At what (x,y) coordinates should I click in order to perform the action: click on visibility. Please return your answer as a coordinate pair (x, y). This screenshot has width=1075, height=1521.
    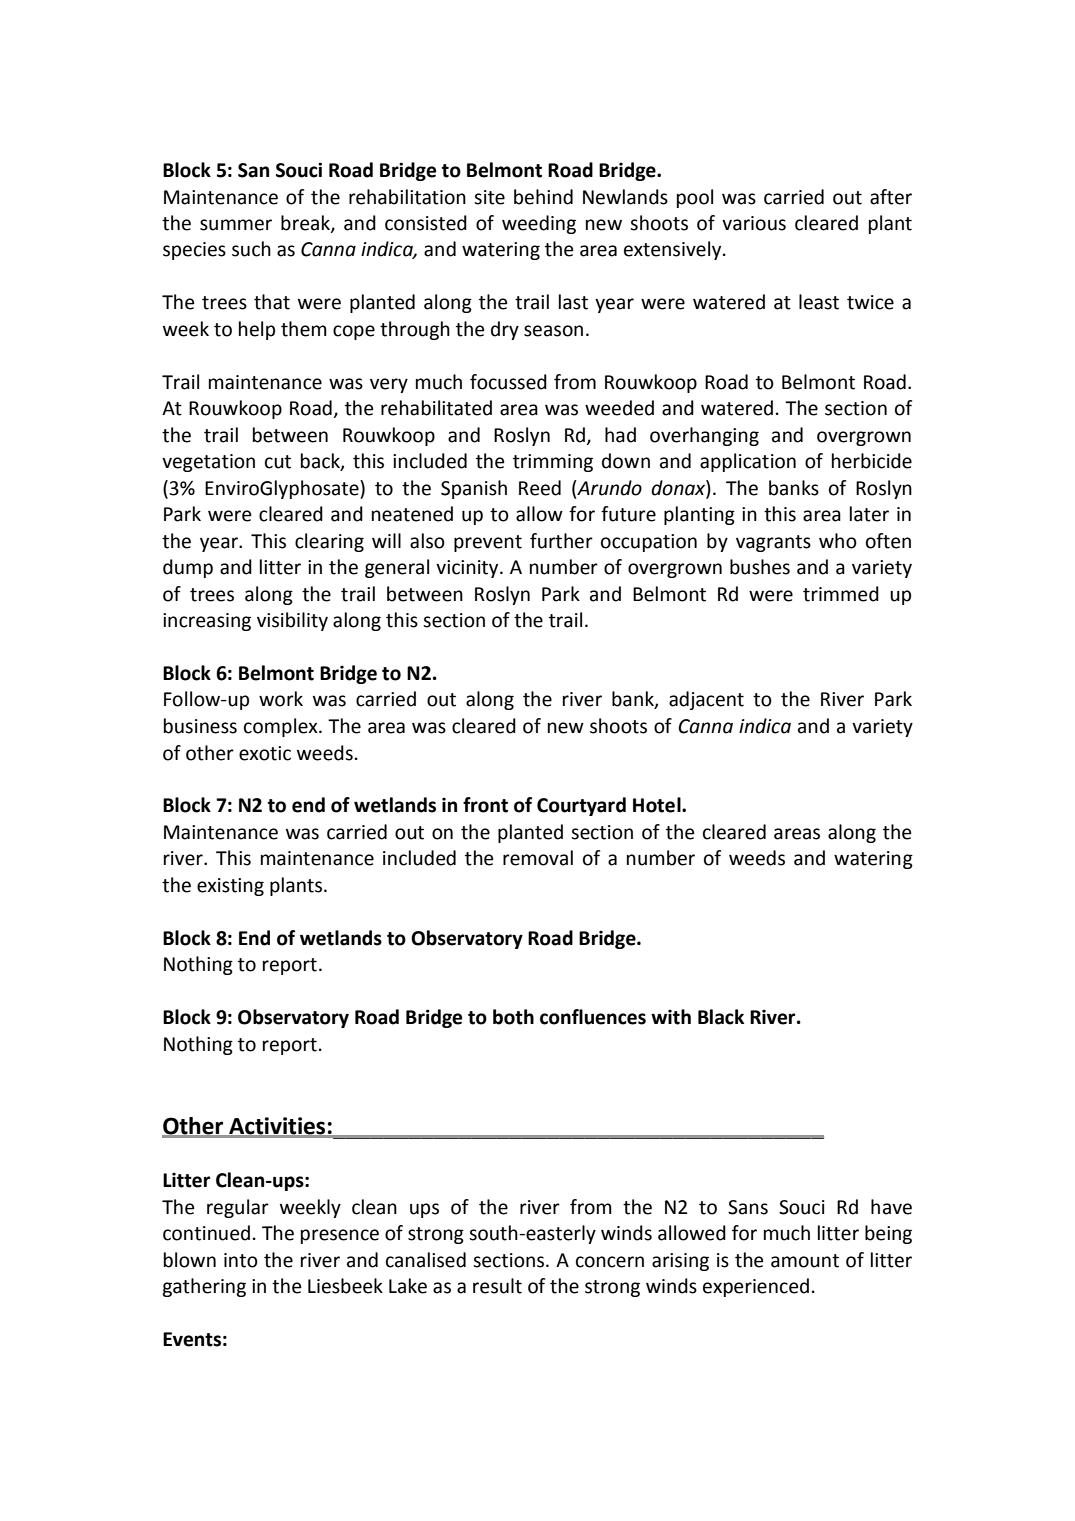
    Looking at the image, I should click on (292, 621).
